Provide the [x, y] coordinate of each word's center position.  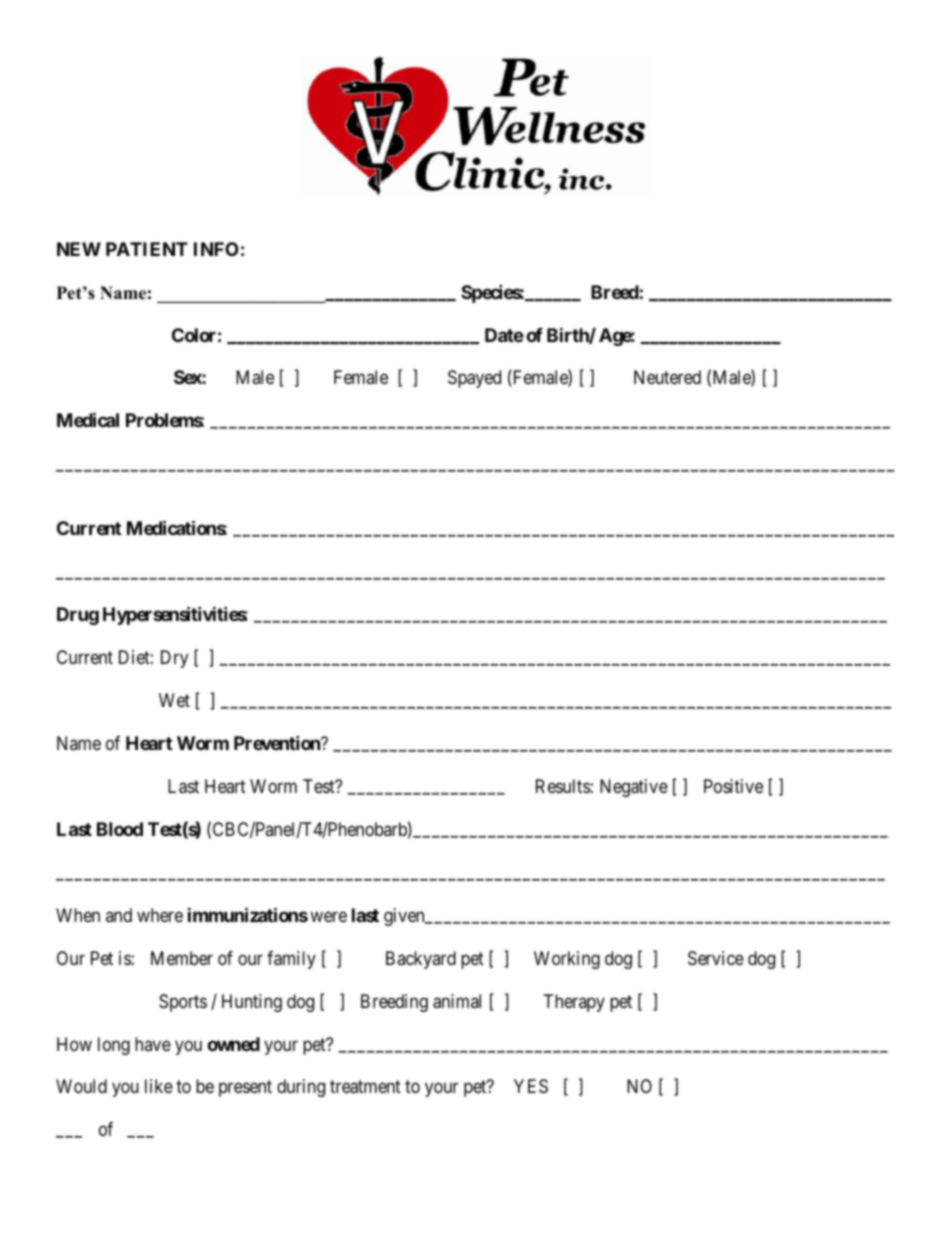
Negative [634, 788]
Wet [174, 700]
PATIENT [147, 249]
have [153, 1044]
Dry [174, 659]
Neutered [667, 377]
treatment [365, 1087]
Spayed [474, 379]
